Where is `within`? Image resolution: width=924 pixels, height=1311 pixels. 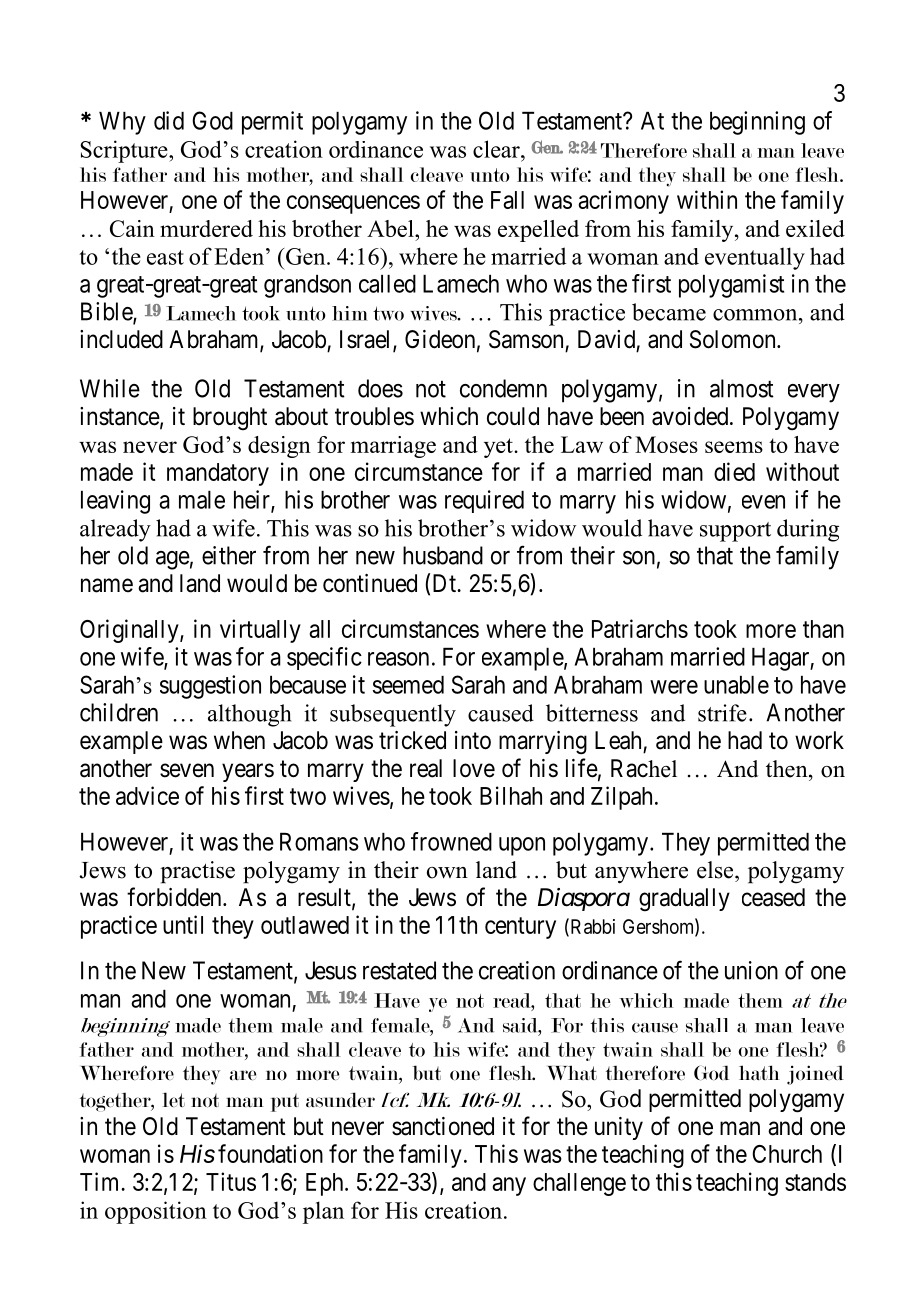
within is located at coordinates (707, 199).
